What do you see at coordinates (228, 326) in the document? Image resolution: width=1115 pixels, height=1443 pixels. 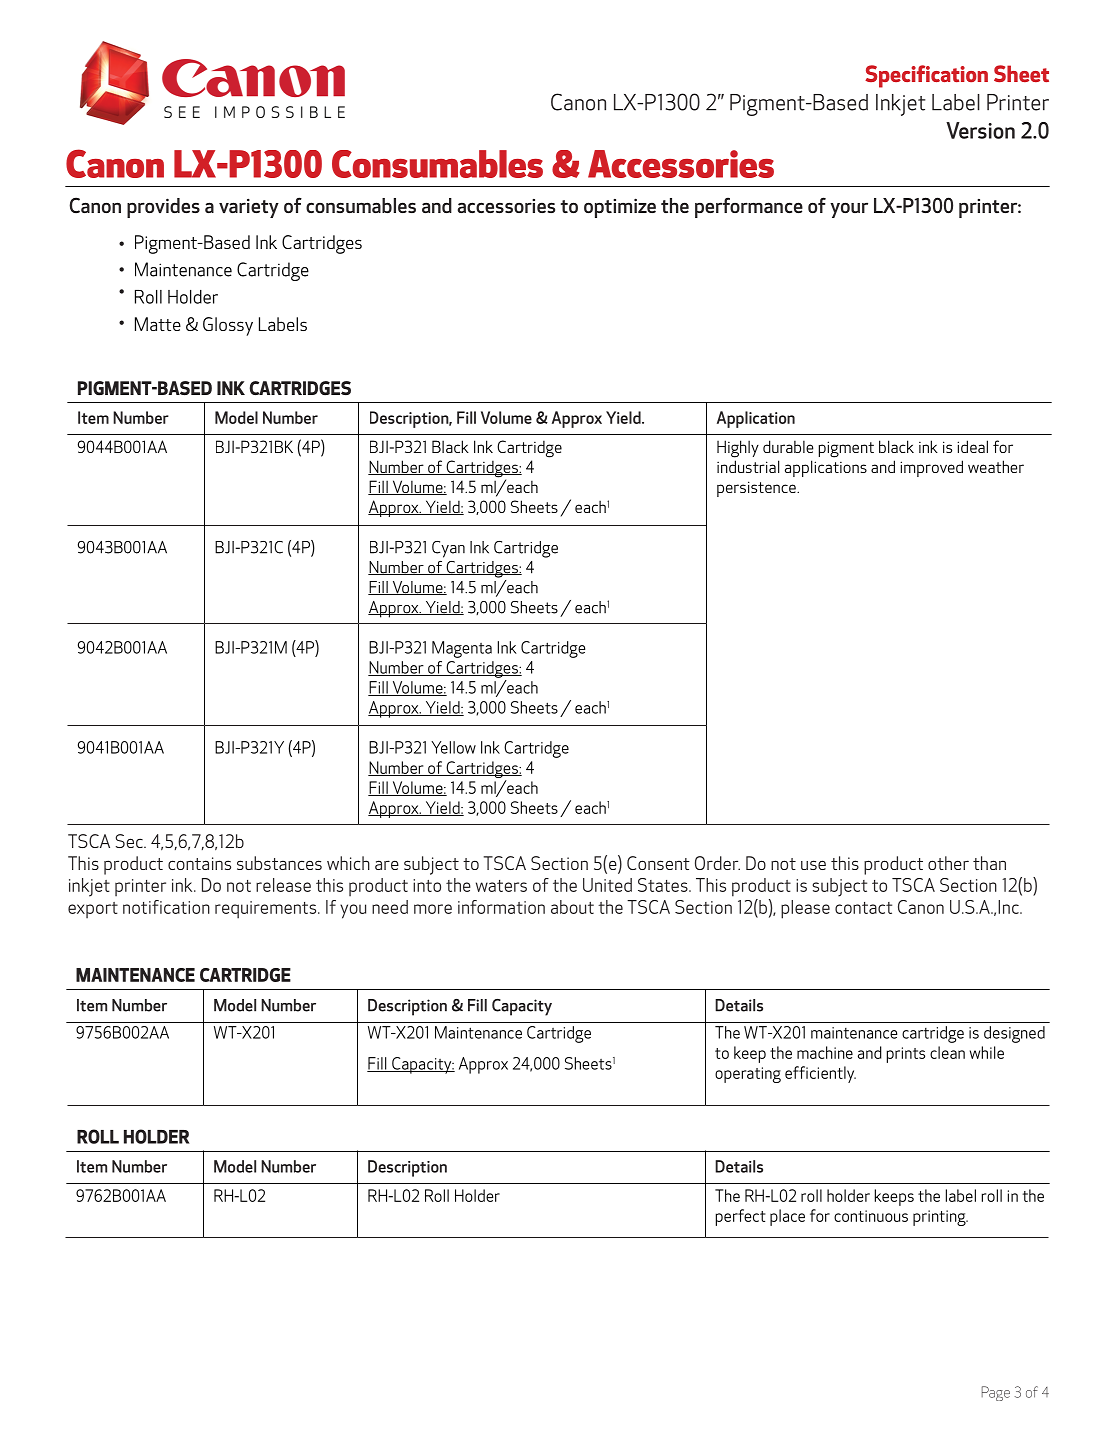 I see `Glossy` at bounding box center [228, 326].
